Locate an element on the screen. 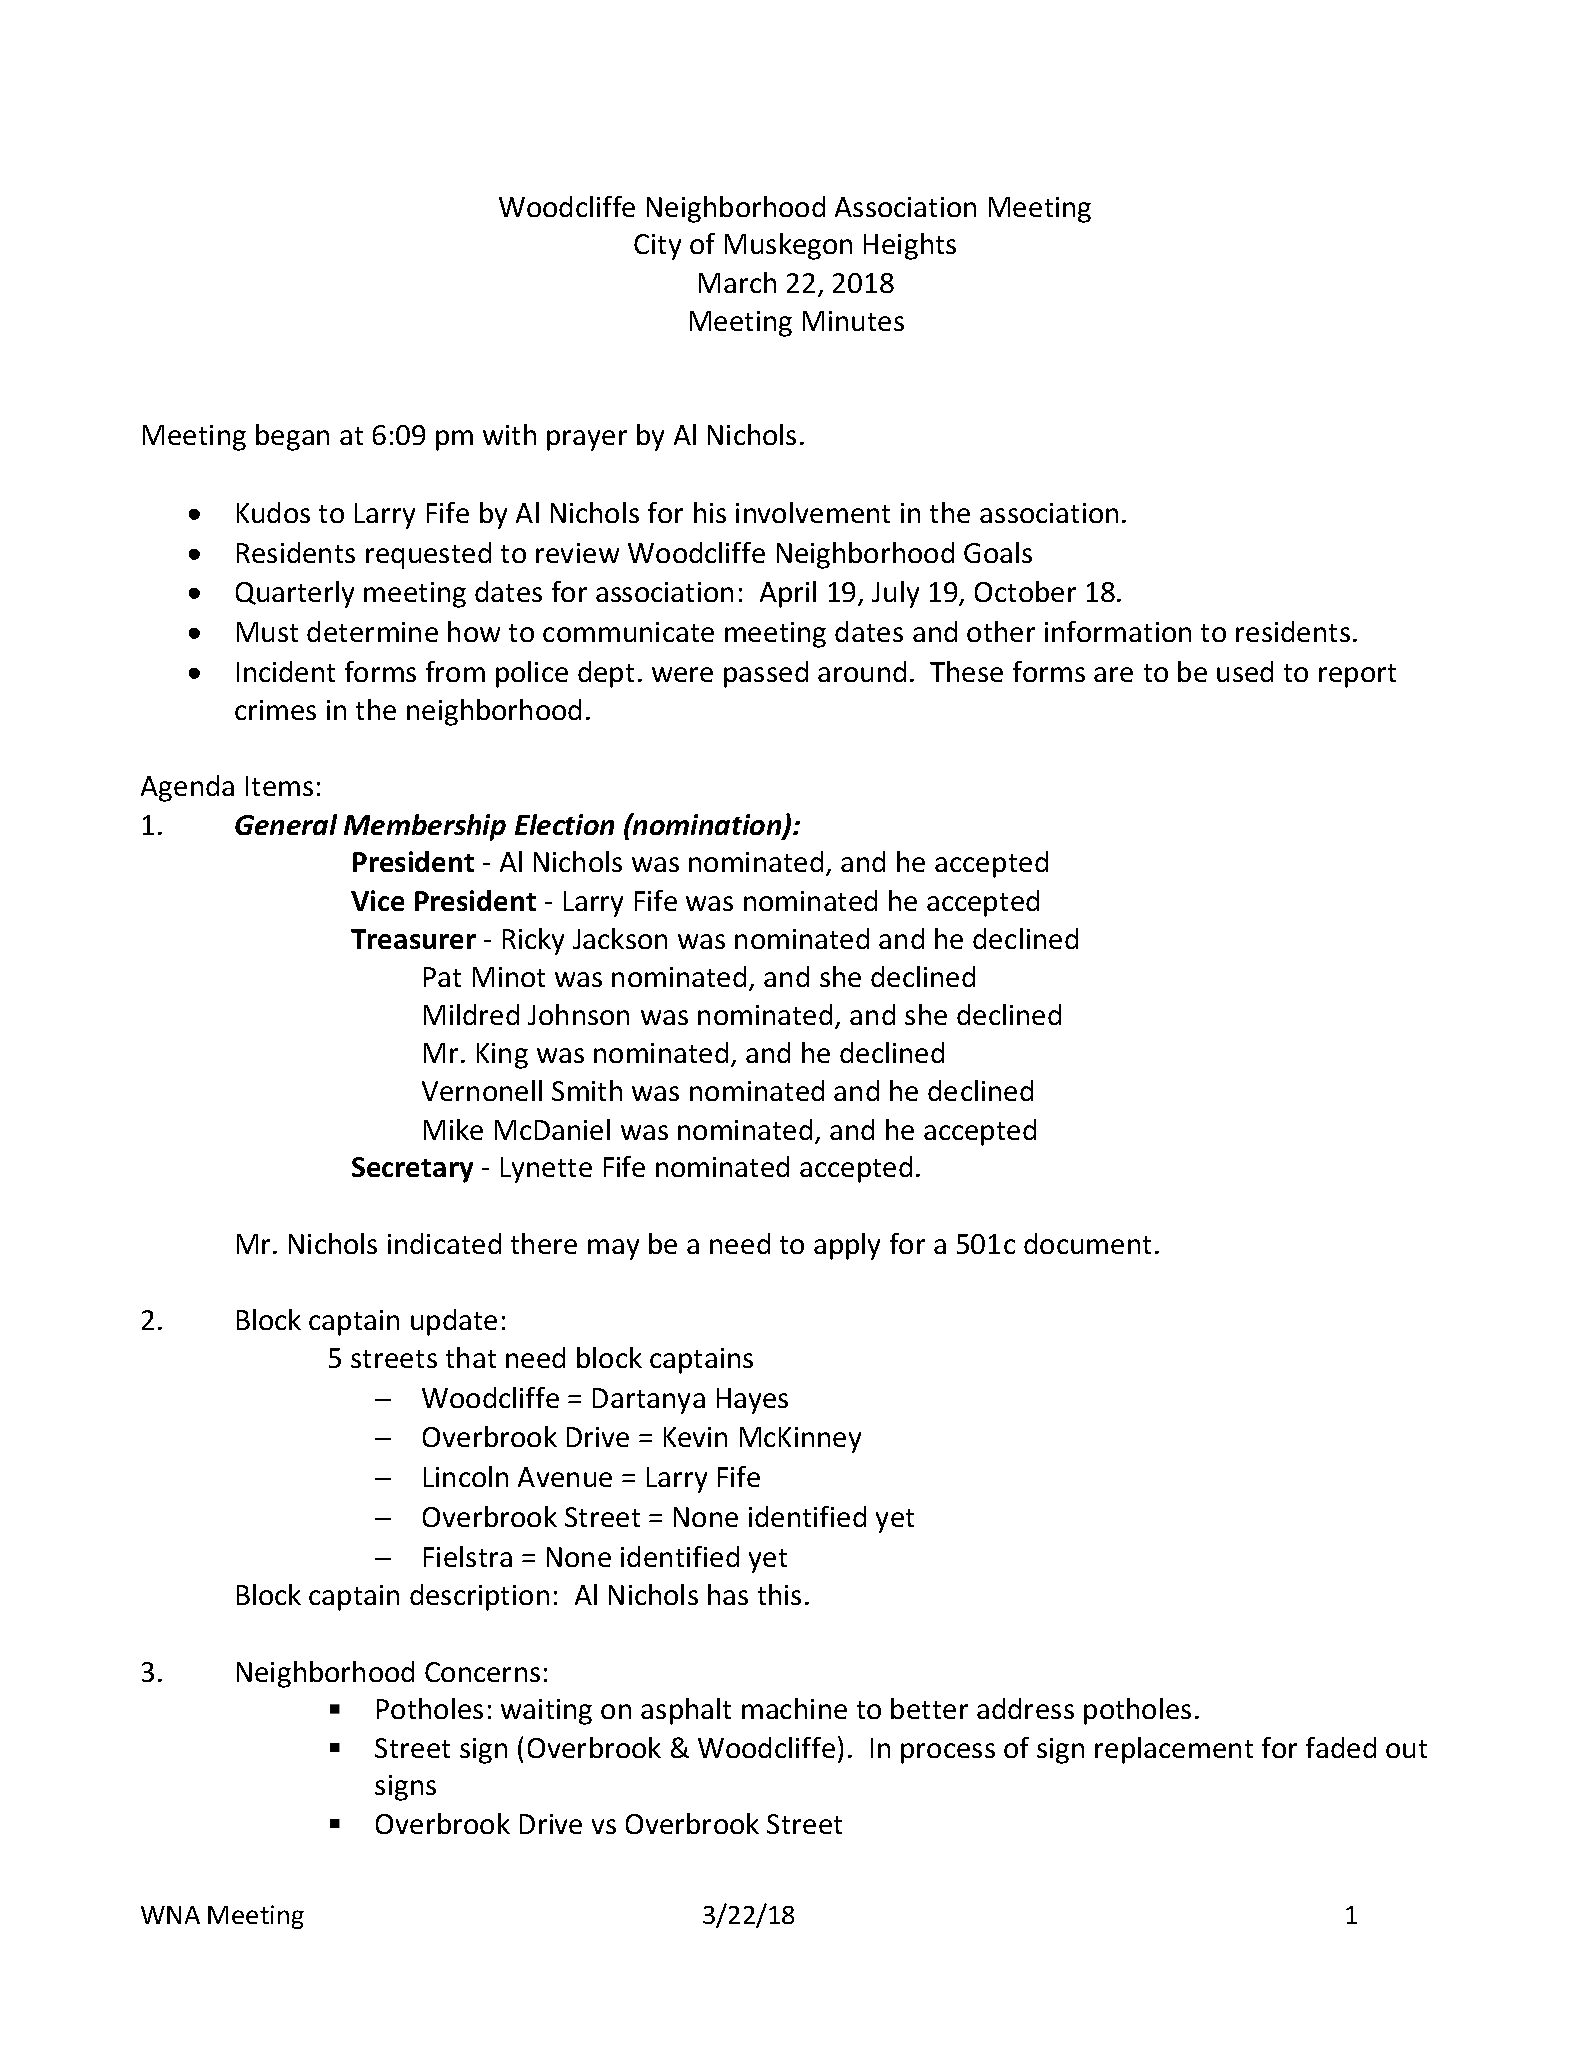 This screenshot has height=2060, width=1592. began is located at coordinates (292, 437).
